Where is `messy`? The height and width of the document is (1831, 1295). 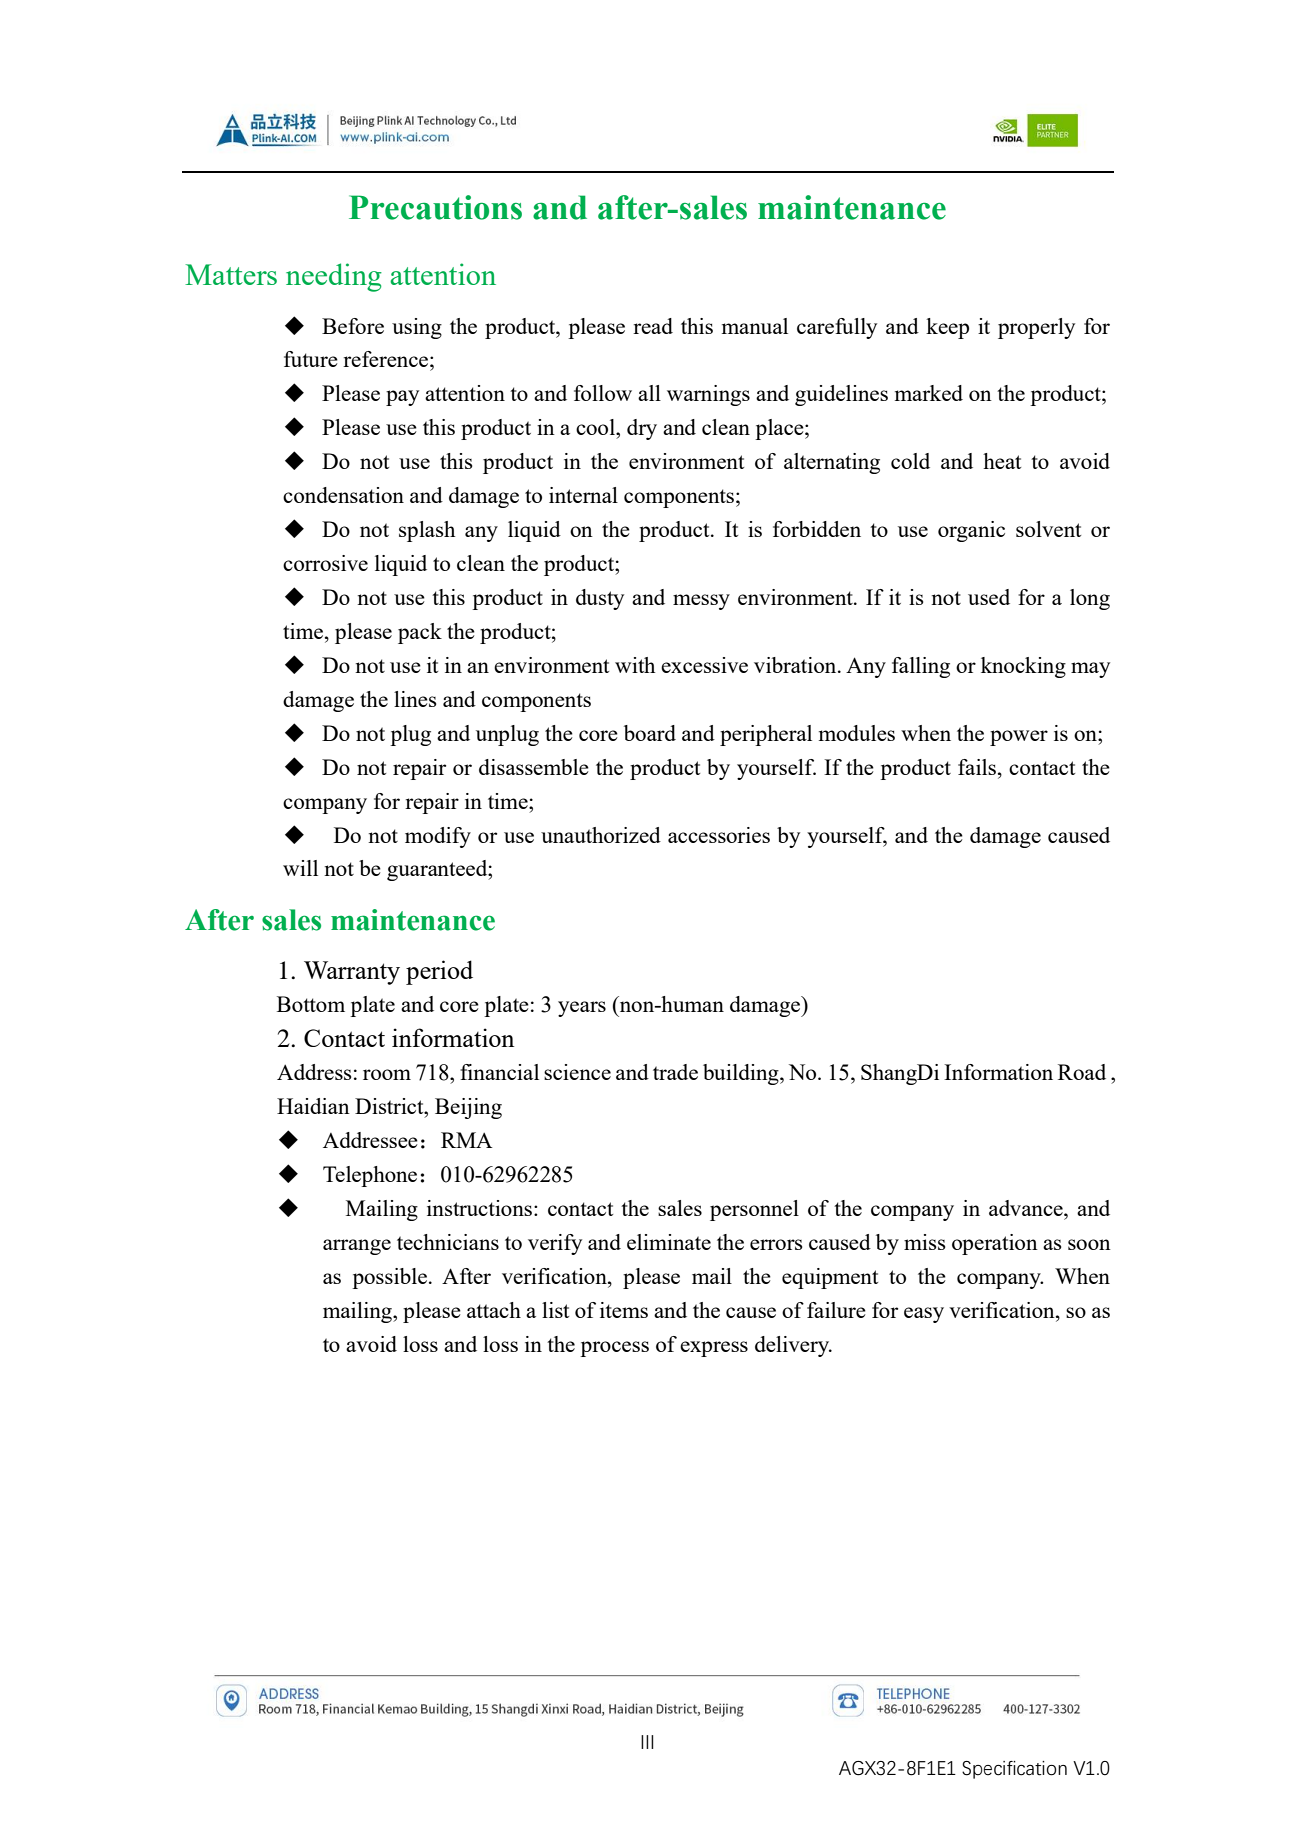
messy is located at coordinates (701, 602).
